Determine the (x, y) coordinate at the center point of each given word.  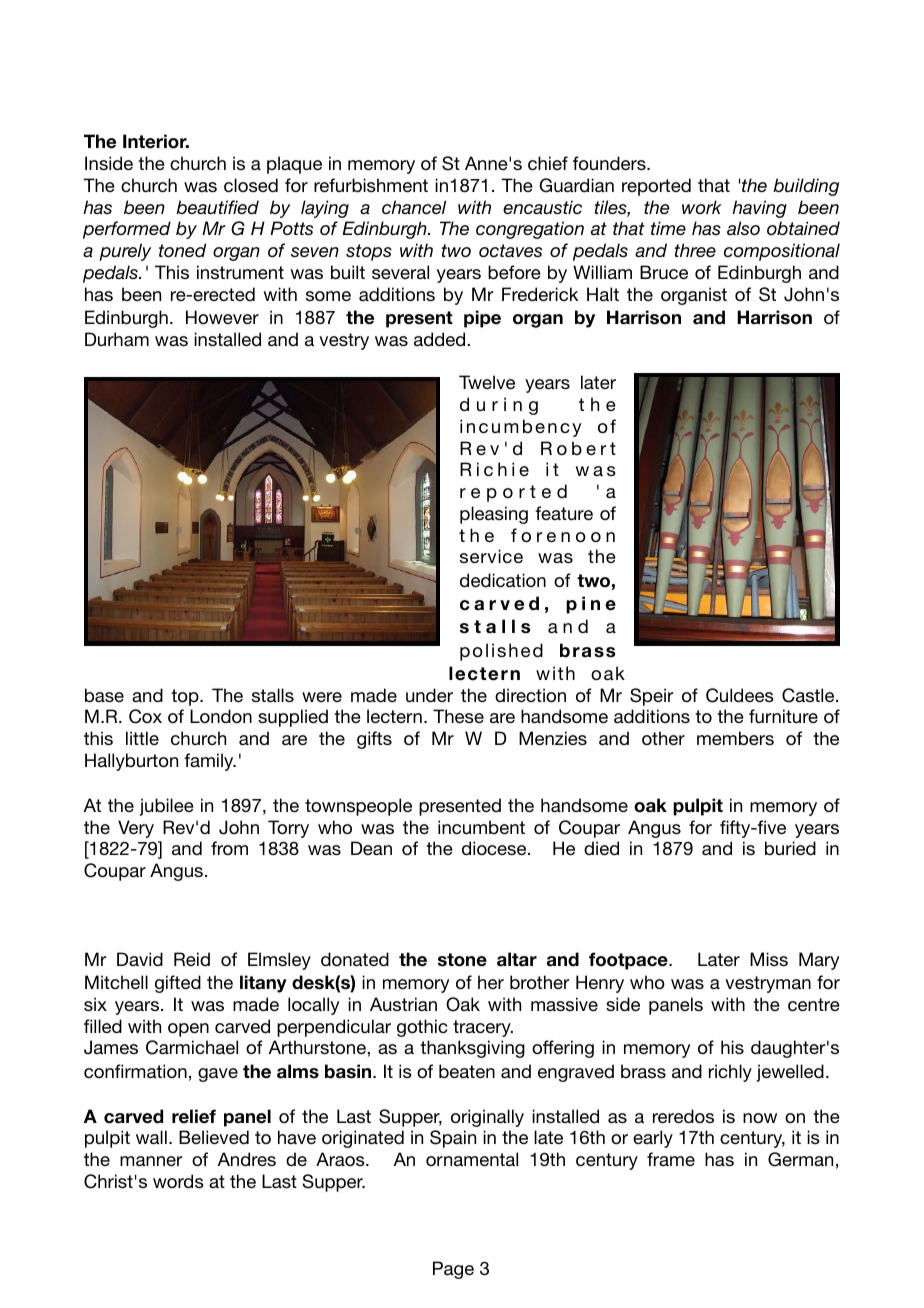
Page (453, 1270)
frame (671, 1159)
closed (251, 185)
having (759, 209)
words (178, 1181)
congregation (530, 230)
